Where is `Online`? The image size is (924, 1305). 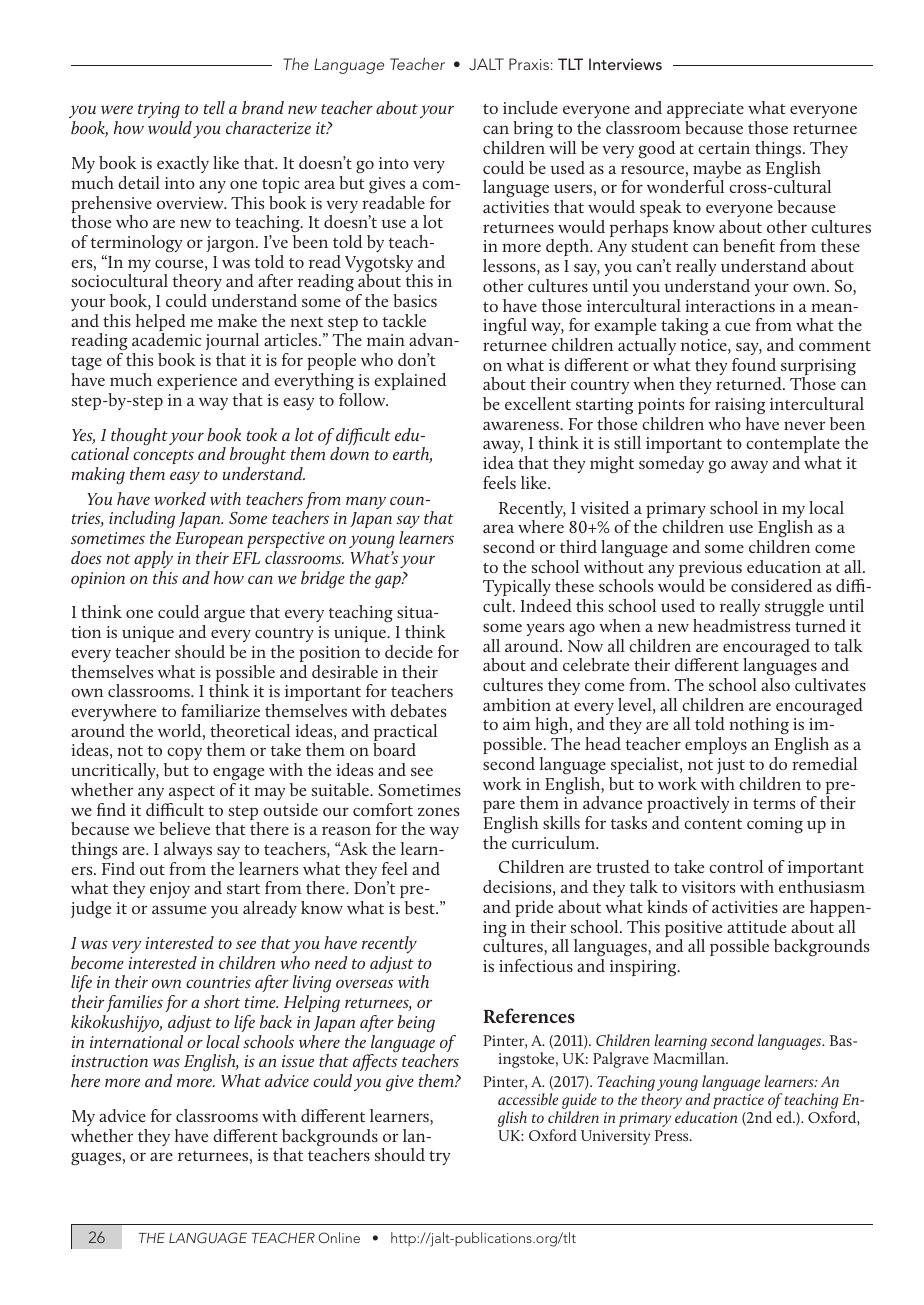
Online is located at coordinates (339, 1237).
